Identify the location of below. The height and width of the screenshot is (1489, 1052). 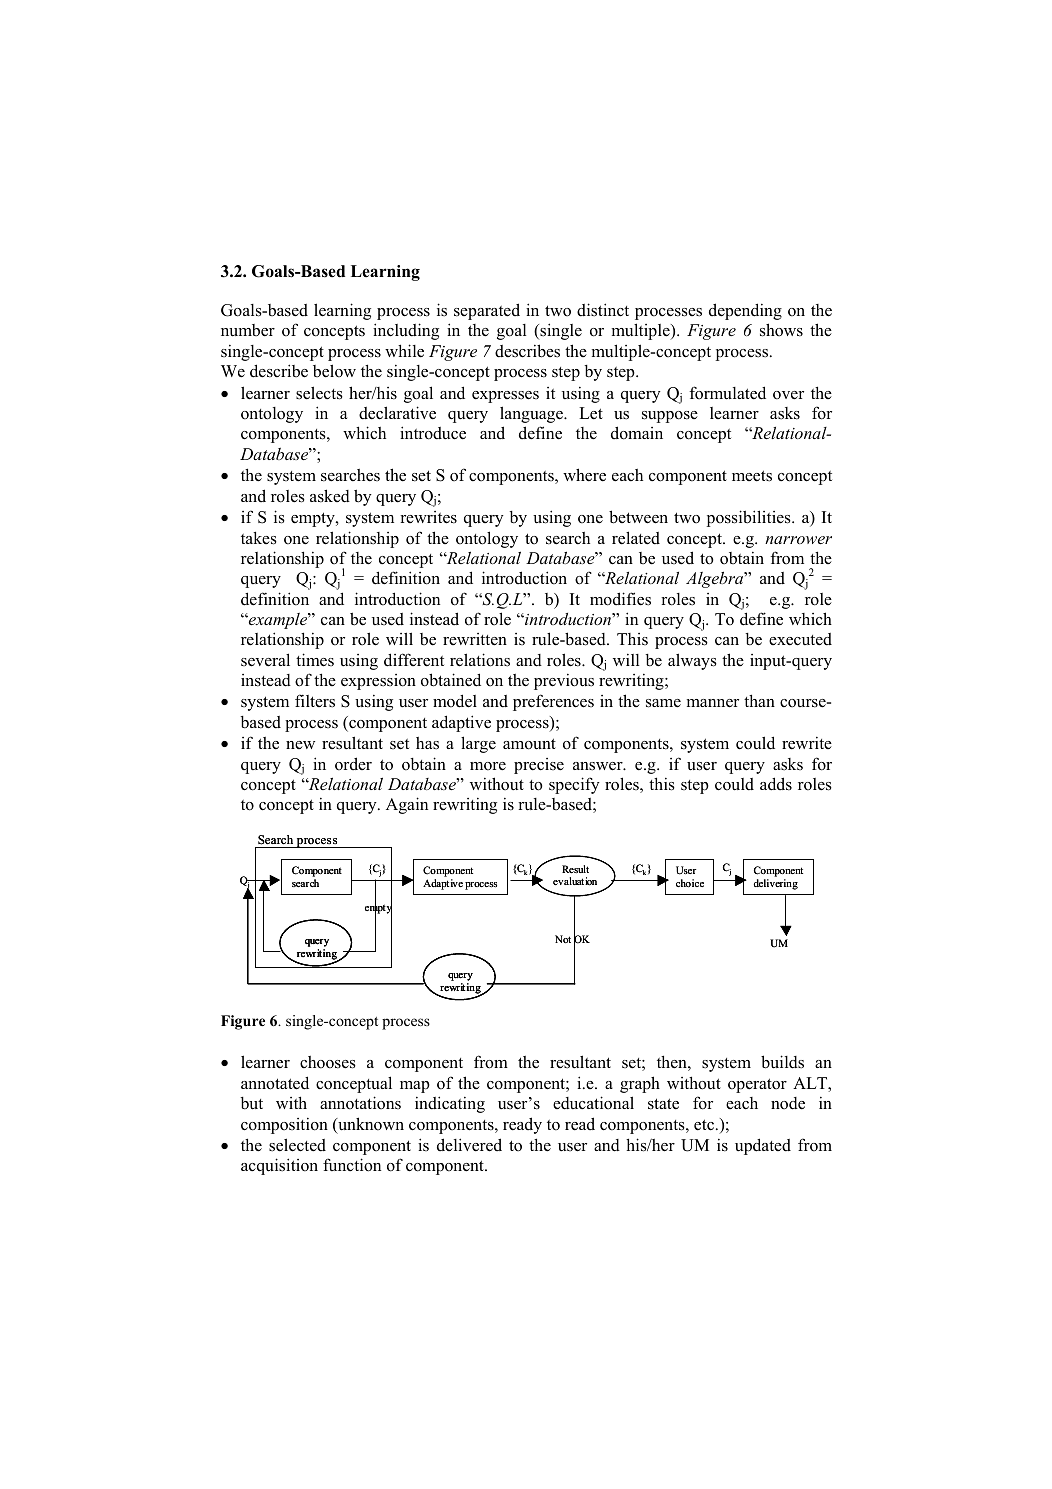
(334, 371).
